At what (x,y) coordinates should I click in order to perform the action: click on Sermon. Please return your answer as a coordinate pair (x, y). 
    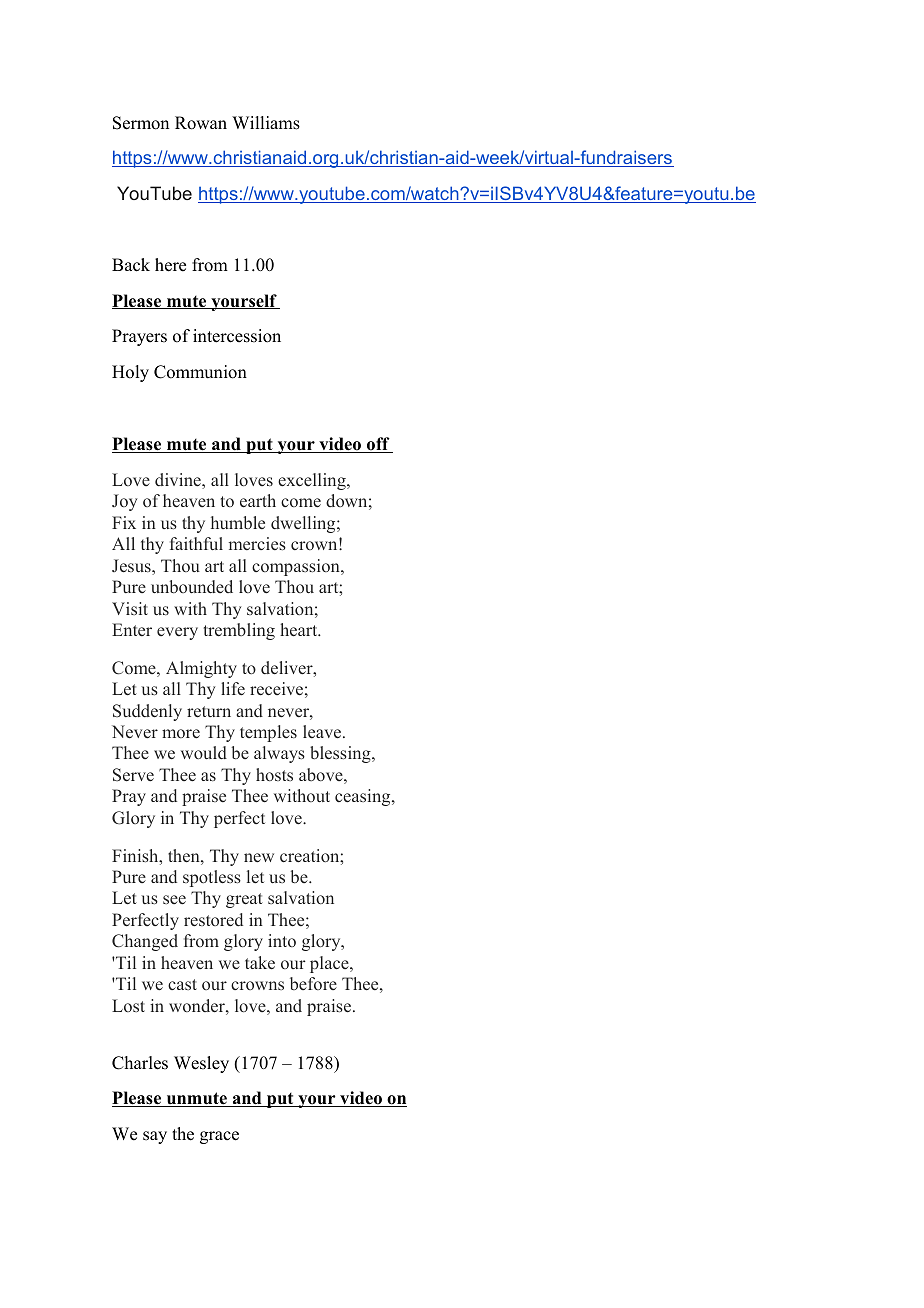
    Looking at the image, I should click on (141, 123).
